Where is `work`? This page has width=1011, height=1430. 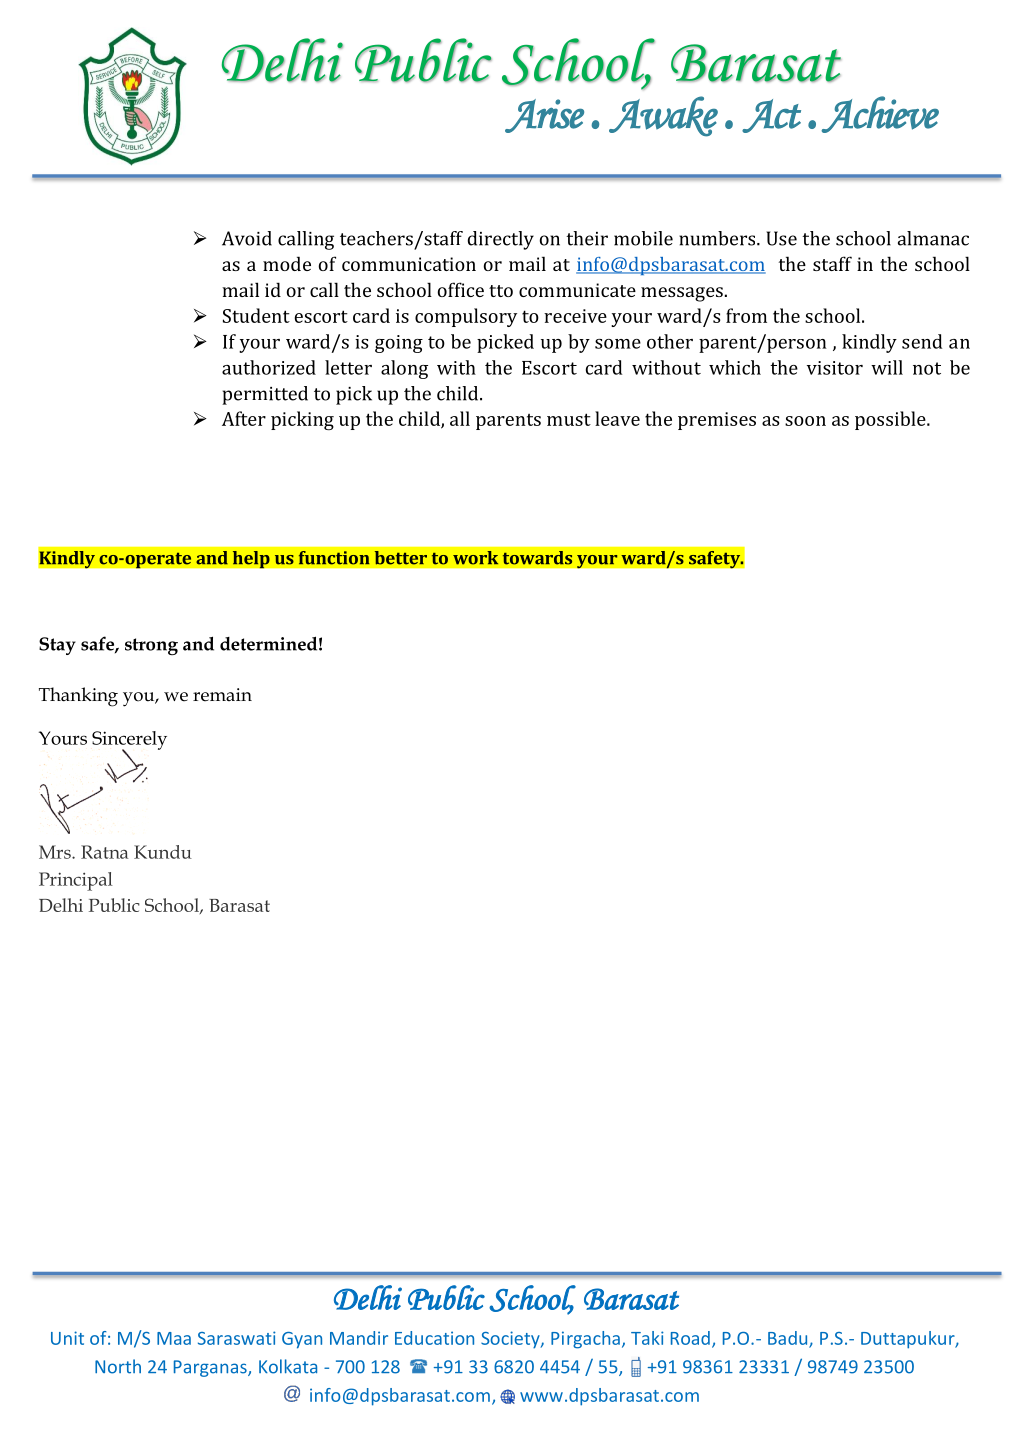
work is located at coordinates (475, 558).
